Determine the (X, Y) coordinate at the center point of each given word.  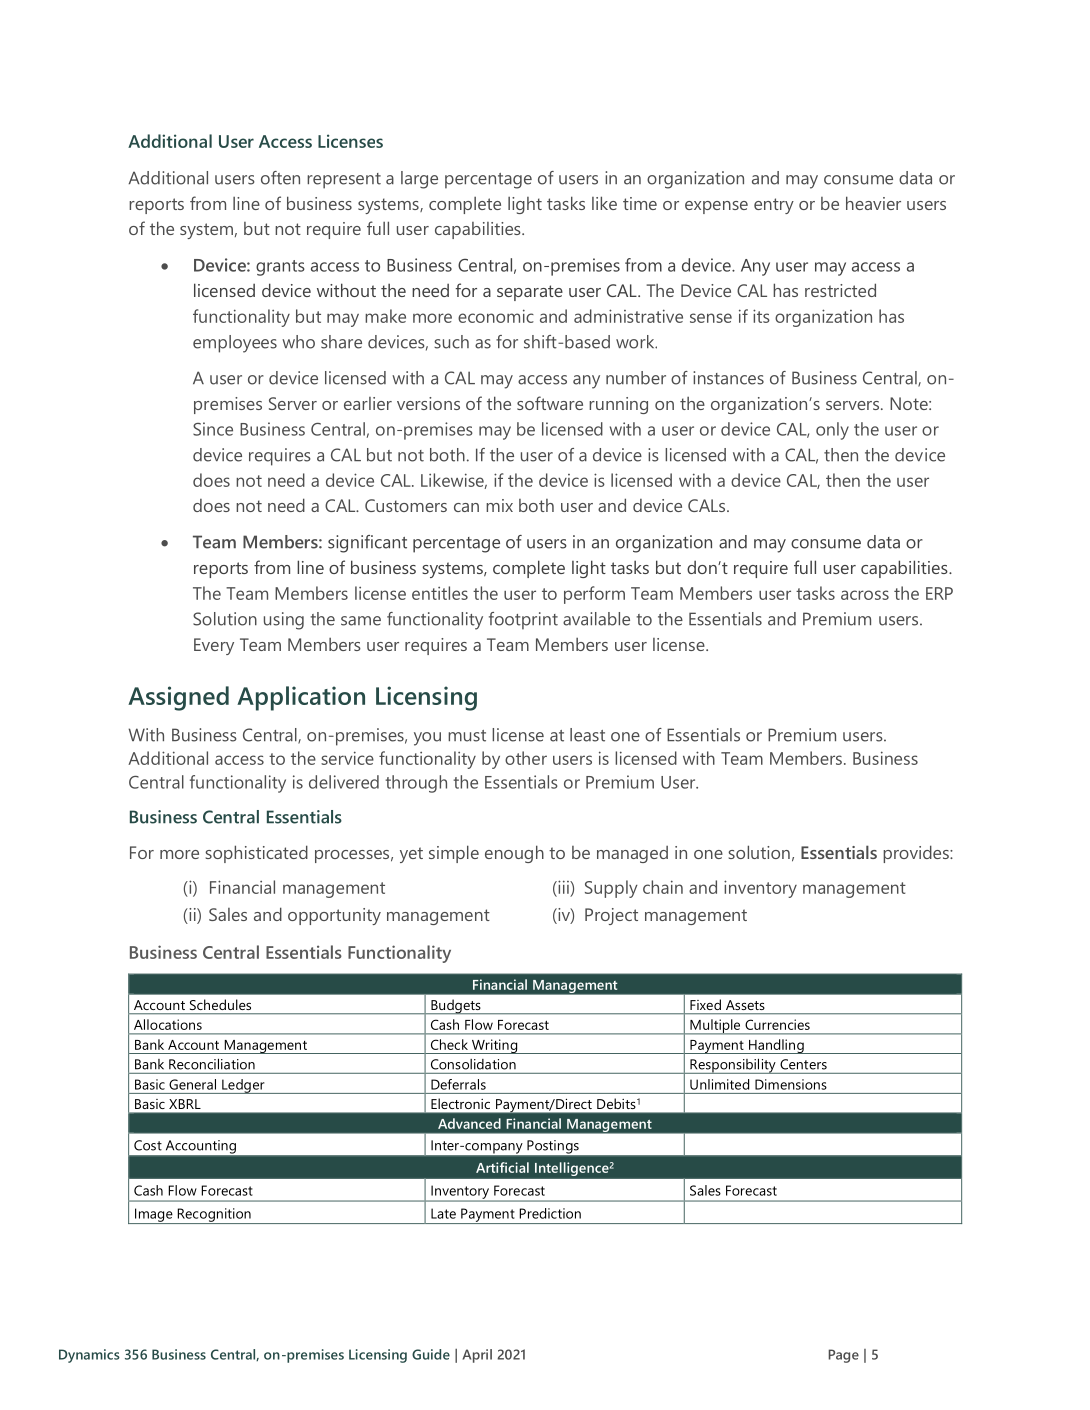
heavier (873, 203)
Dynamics (89, 1356)
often (280, 178)
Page (843, 1356)
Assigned (178, 698)
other (526, 758)
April (477, 1356)
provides (917, 854)
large (419, 180)
